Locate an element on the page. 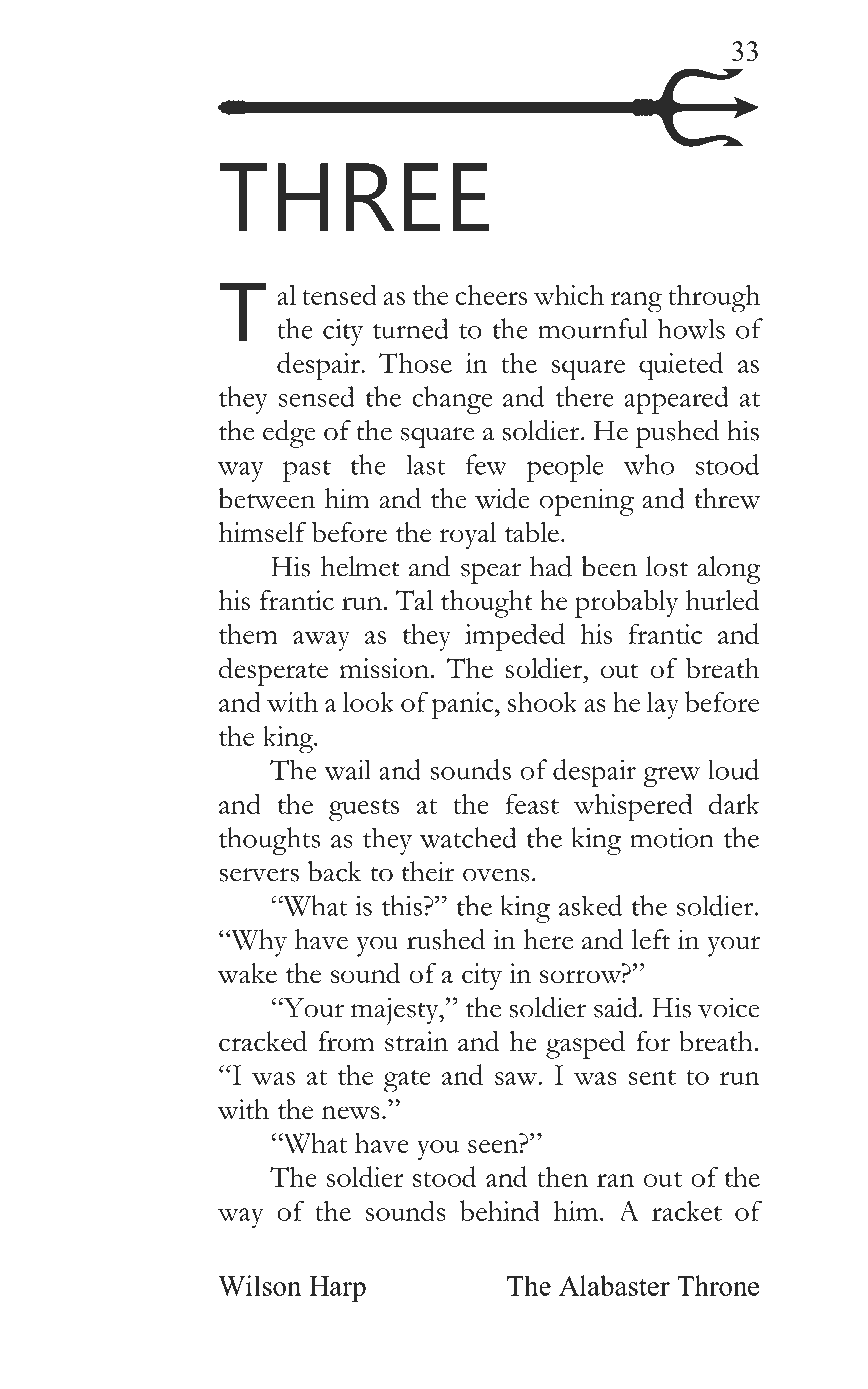  behind is located at coordinates (500, 1210).
